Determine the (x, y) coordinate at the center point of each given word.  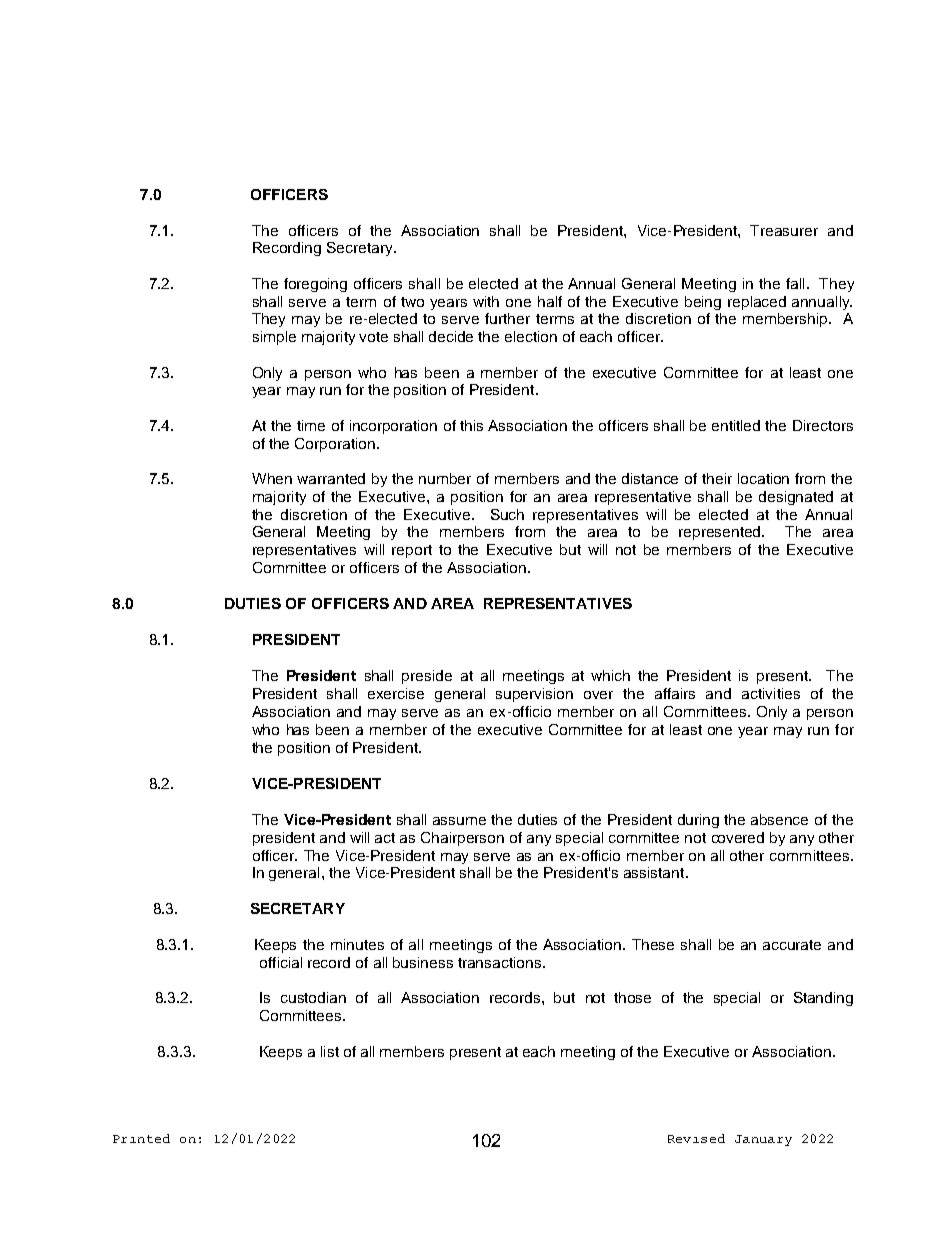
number (445, 478)
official (281, 962)
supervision (534, 695)
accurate (792, 945)
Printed (141, 1138)
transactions (501, 962)
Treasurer (784, 230)
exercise (396, 693)
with (486, 301)
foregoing (315, 285)
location (763, 478)
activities (771, 693)
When (272, 478)
